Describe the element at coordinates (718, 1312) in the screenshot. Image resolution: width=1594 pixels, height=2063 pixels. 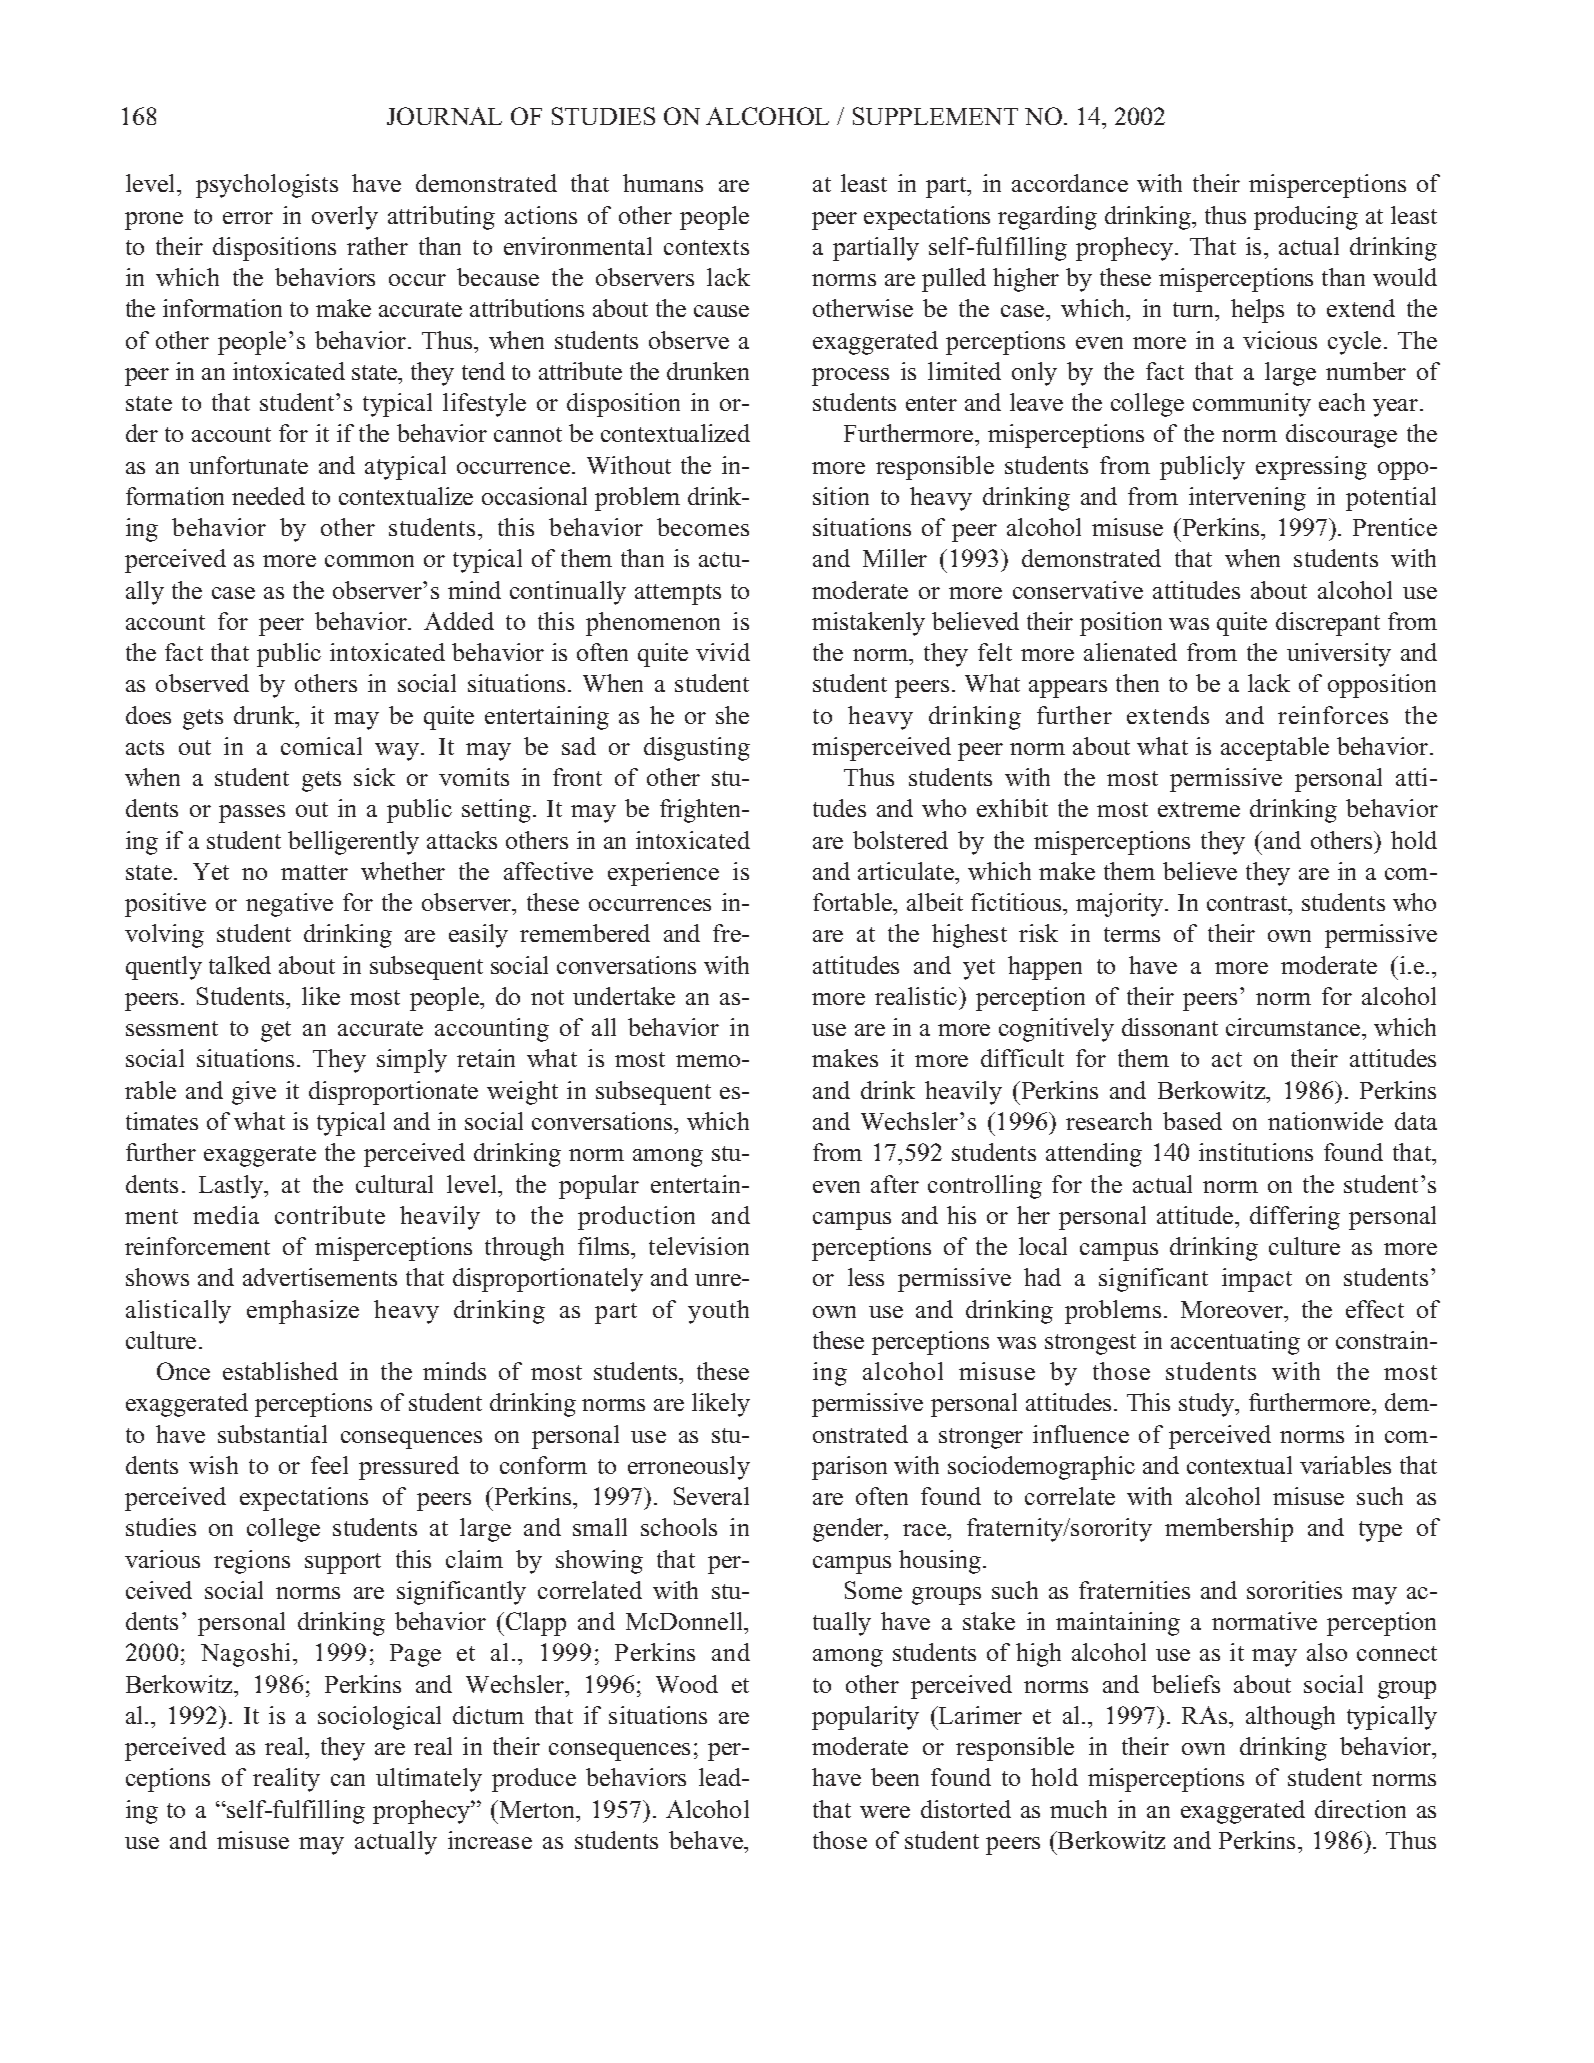
I see `youth` at that location.
